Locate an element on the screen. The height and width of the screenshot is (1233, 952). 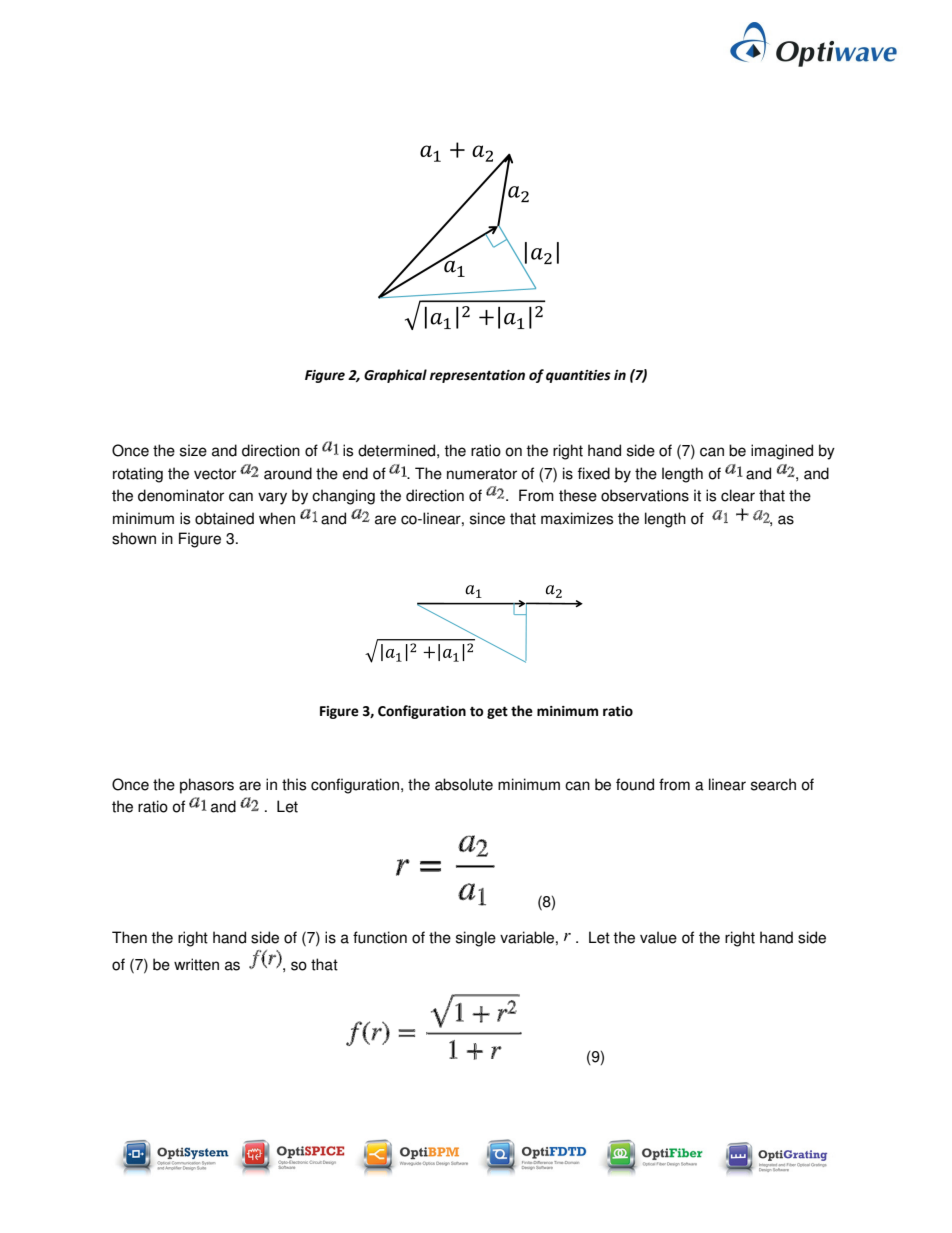
since is located at coordinates (487, 518).
